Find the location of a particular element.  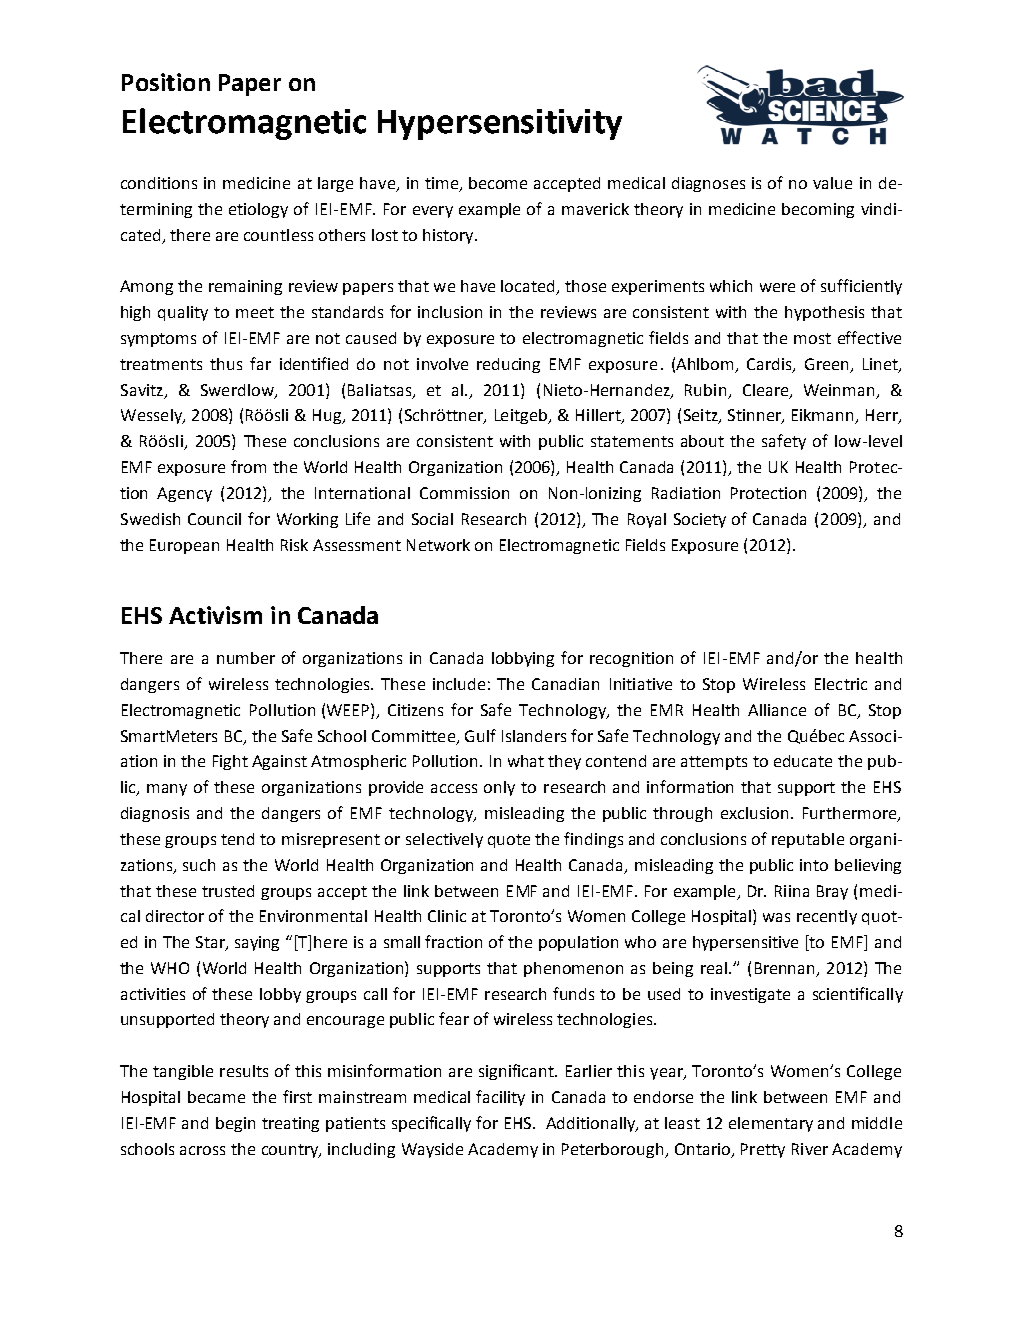

Society is located at coordinates (700, 520).
